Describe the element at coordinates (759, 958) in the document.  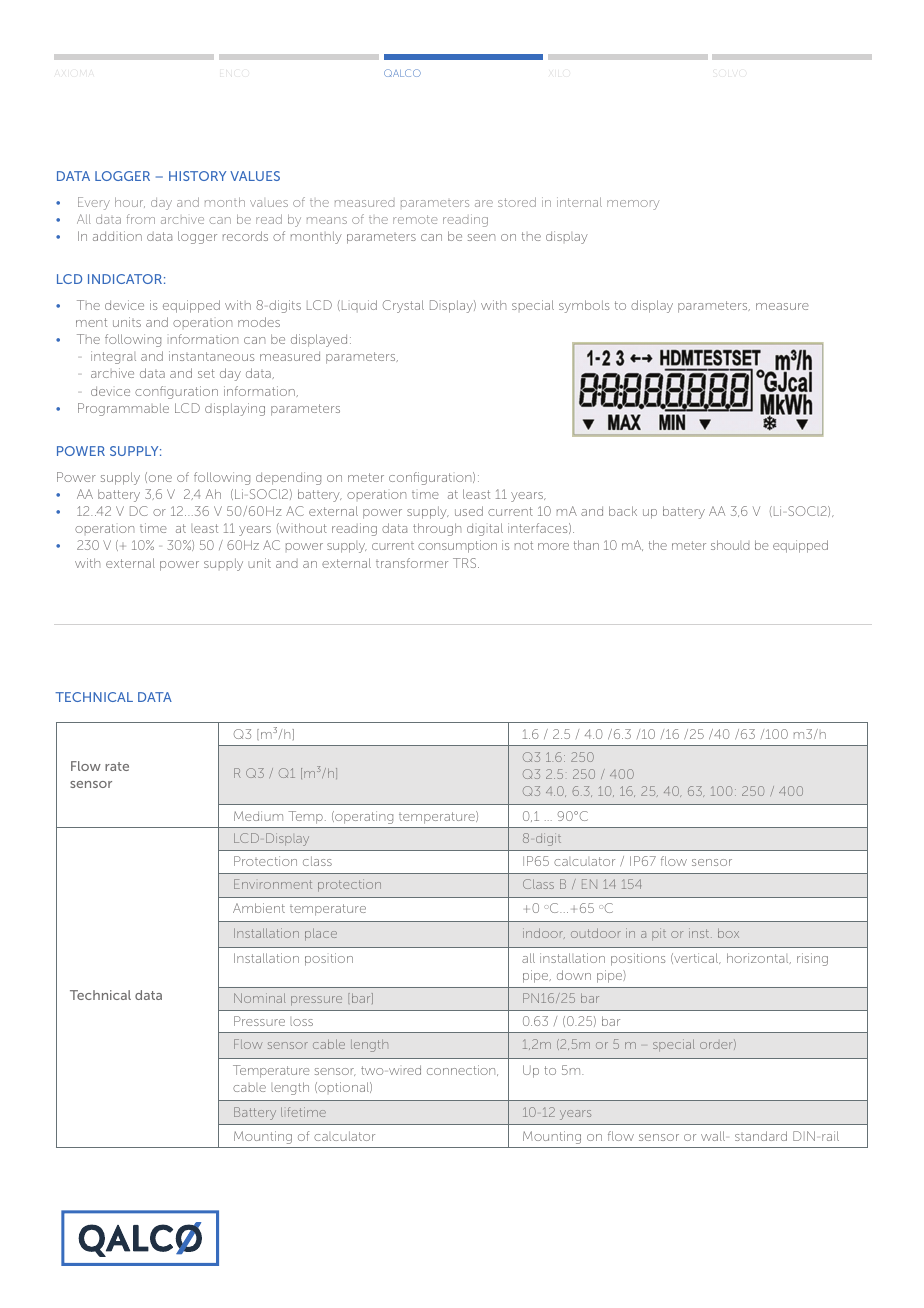
I see `horizontal` at that location.
